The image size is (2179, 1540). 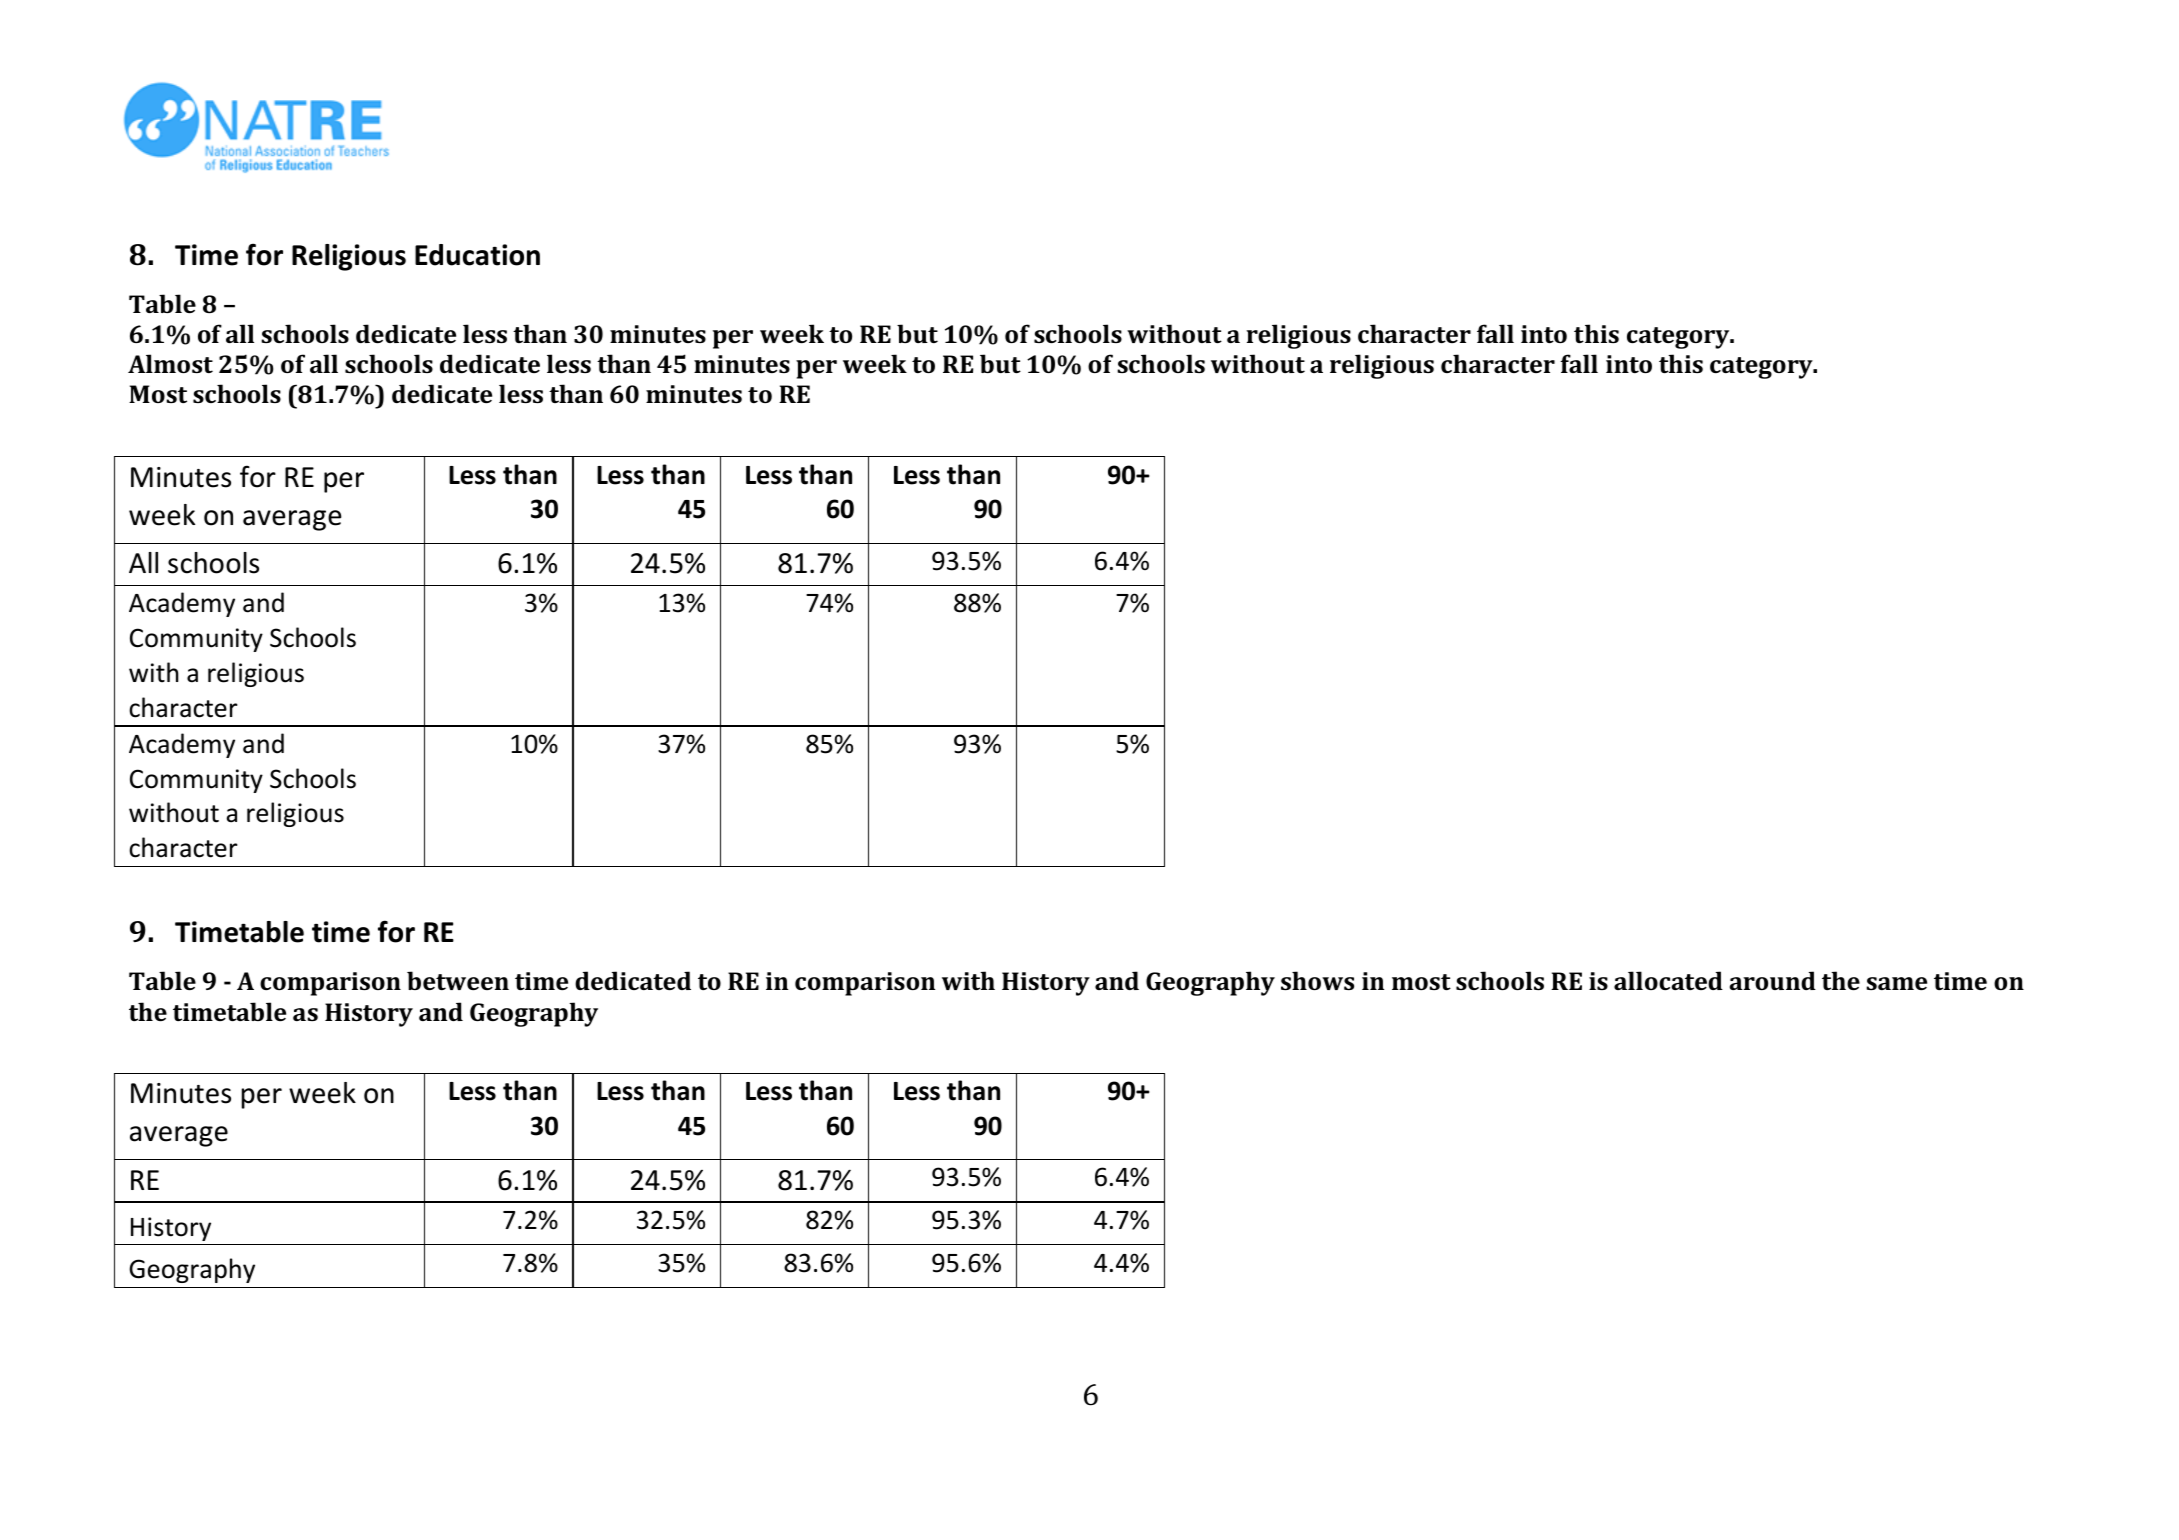 What do you see at coordinates (1773, 980) in the image?
I see `around` at bounding box center [1773, 980].
